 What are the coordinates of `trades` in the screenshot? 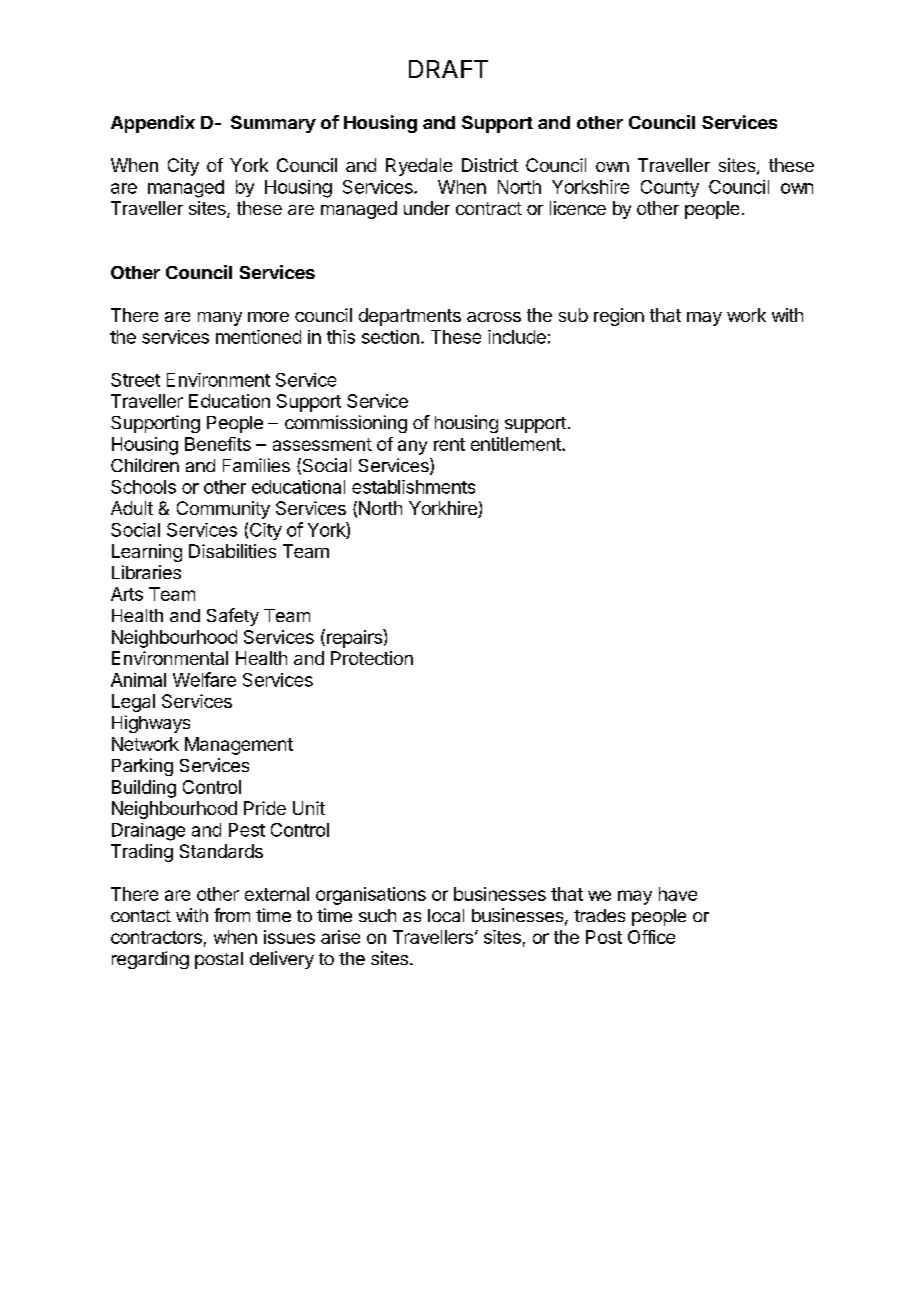 It's located at (599, 915).
